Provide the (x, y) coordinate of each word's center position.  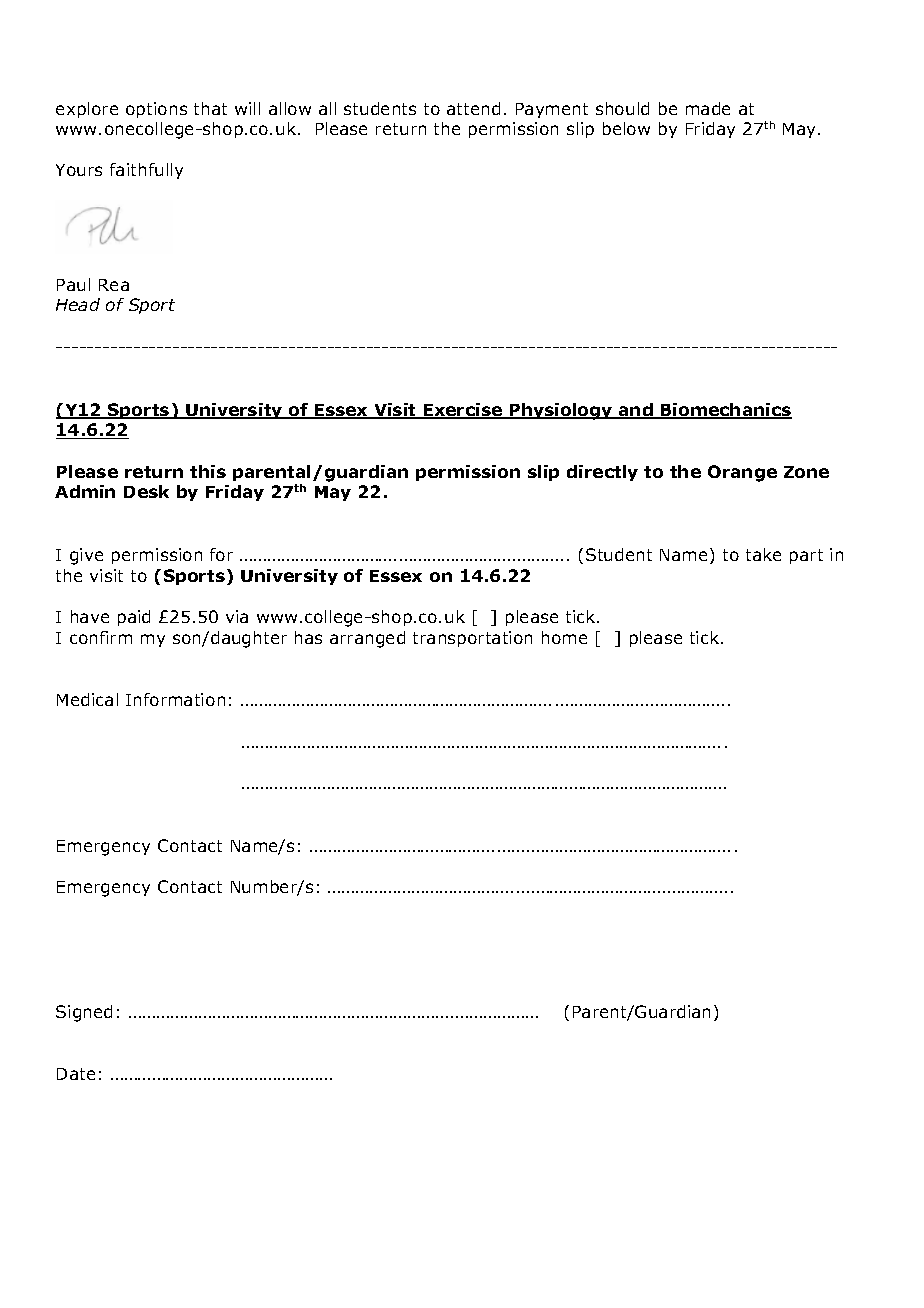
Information (175, 699)
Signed (84, 1013)
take (763, 554)
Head (78, 304)
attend (473, 108)
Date (76, 1074)
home (564, 637)
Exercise (463, 411)
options (156, 110)
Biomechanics (725, 411)
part (806, 556)
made (708, 108)
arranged (367, 639)
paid (134, 618)
